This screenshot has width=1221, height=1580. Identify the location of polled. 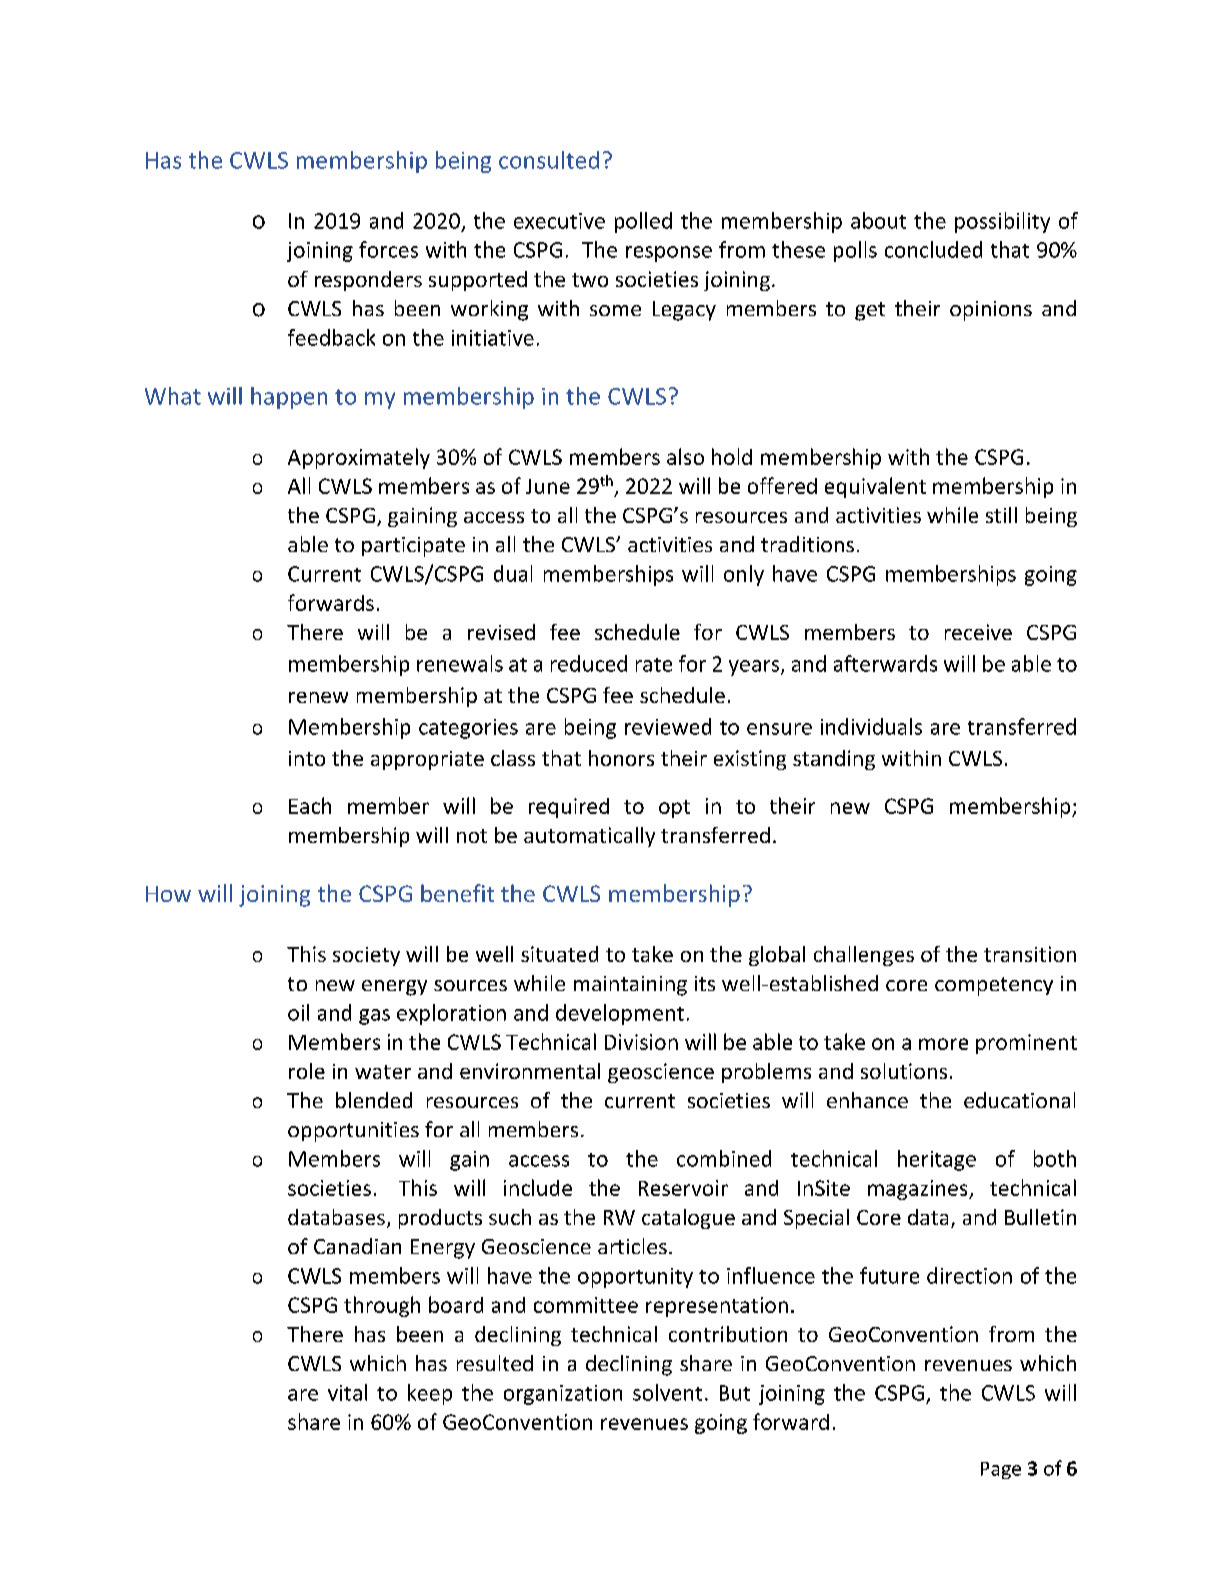
(643, 222).
